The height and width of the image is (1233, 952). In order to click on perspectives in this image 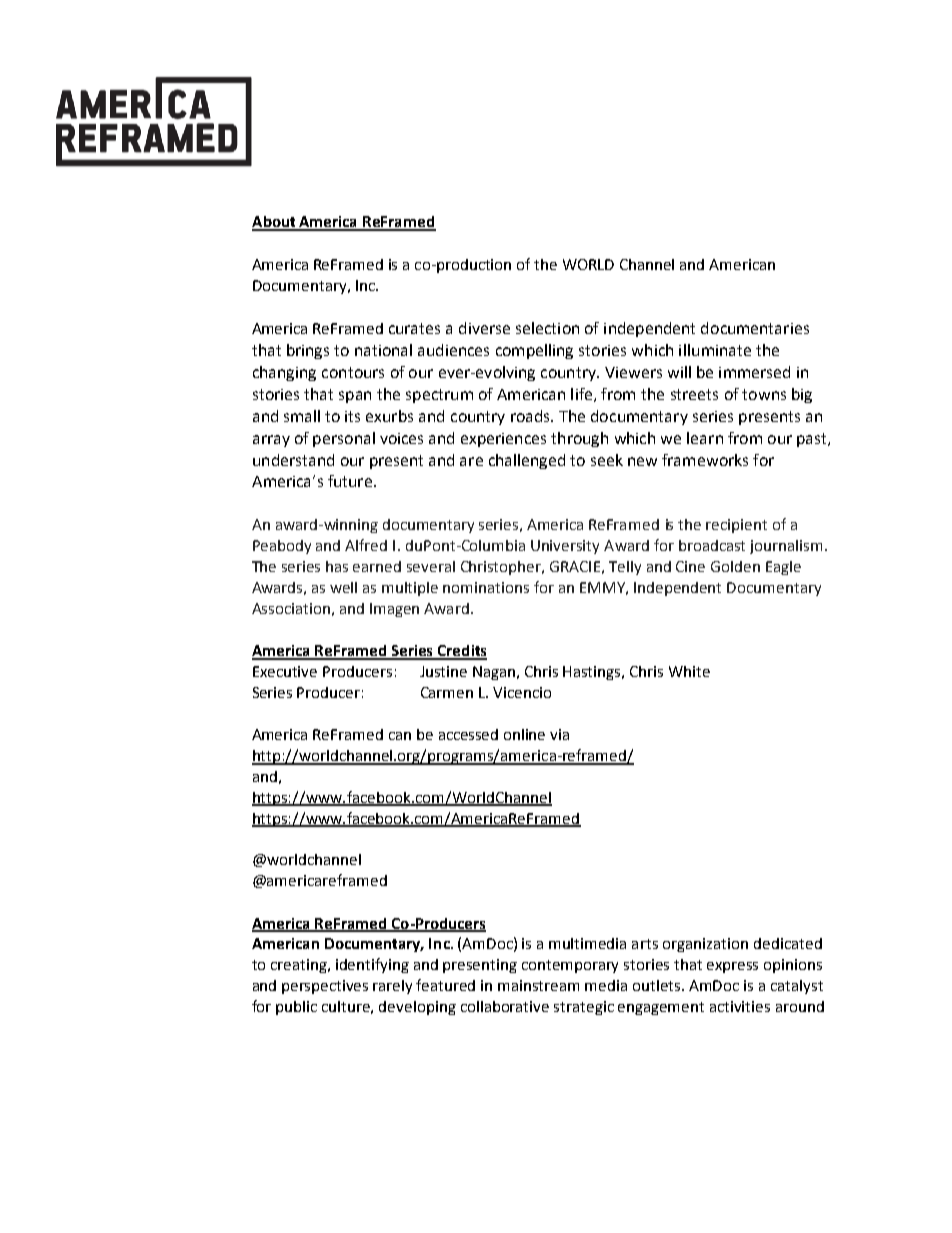, I will do `click(325, 987)`.
